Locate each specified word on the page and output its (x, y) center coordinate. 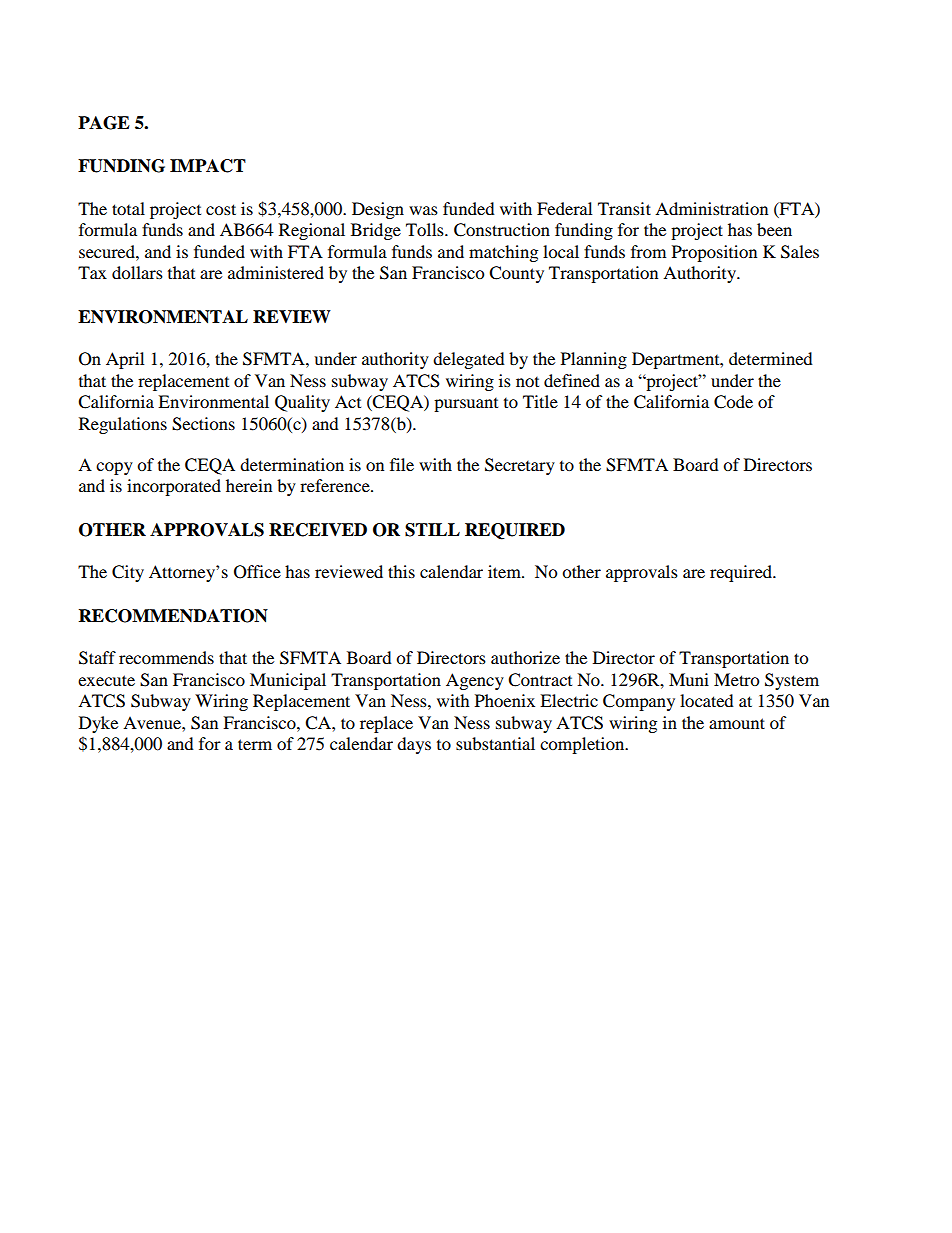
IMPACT (208, 166)
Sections (203, 424)
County (516, 274)
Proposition (714, 253)
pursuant (466, 405)
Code (733, 402)
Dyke (98, 724)
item (505, 571)
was (423, 210)
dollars (137, 272)
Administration (711, 208)
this (401, 571)
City (128, 573)
